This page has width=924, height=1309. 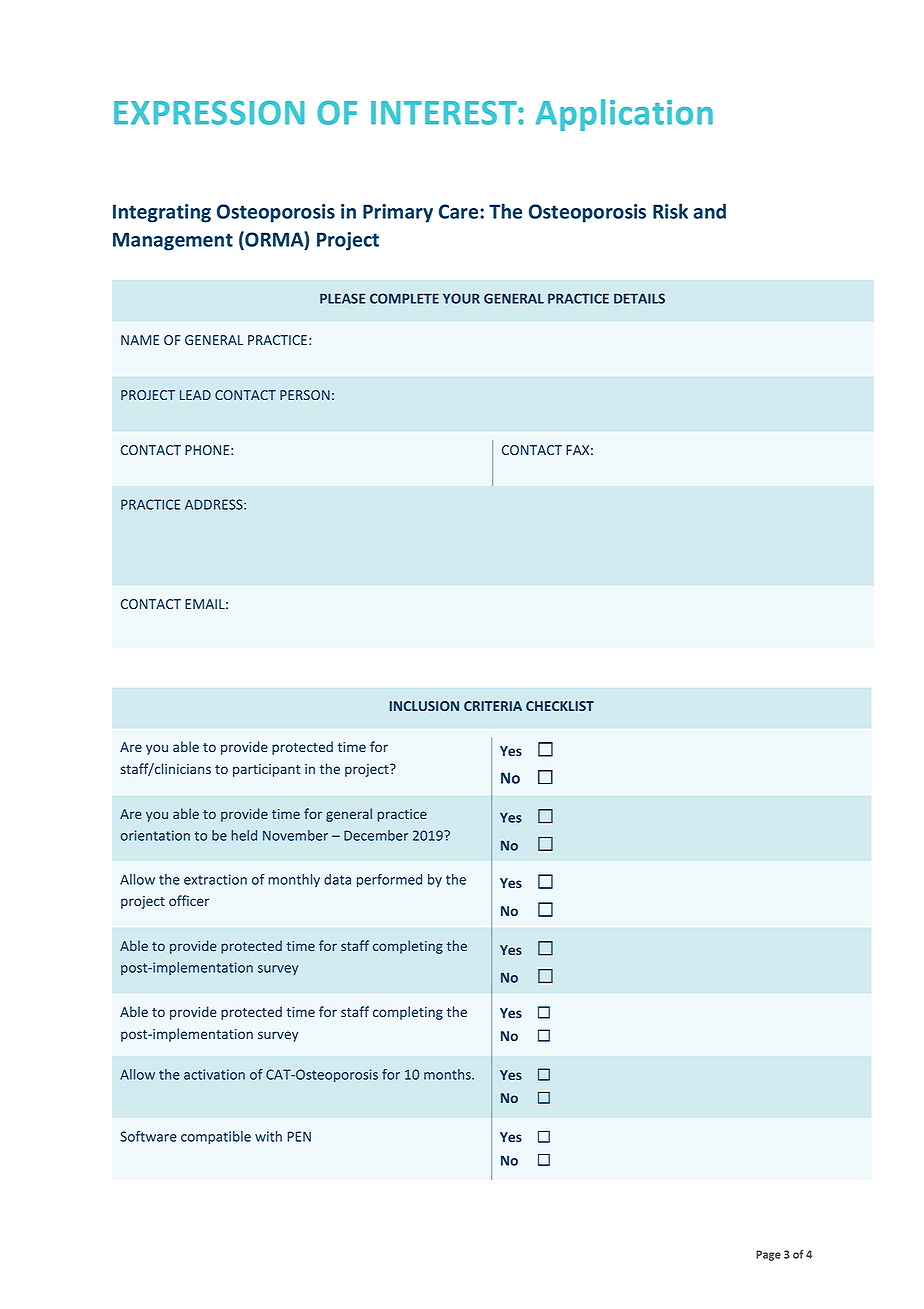 I want to click on INTEREST, so click(x=445, y=113).
